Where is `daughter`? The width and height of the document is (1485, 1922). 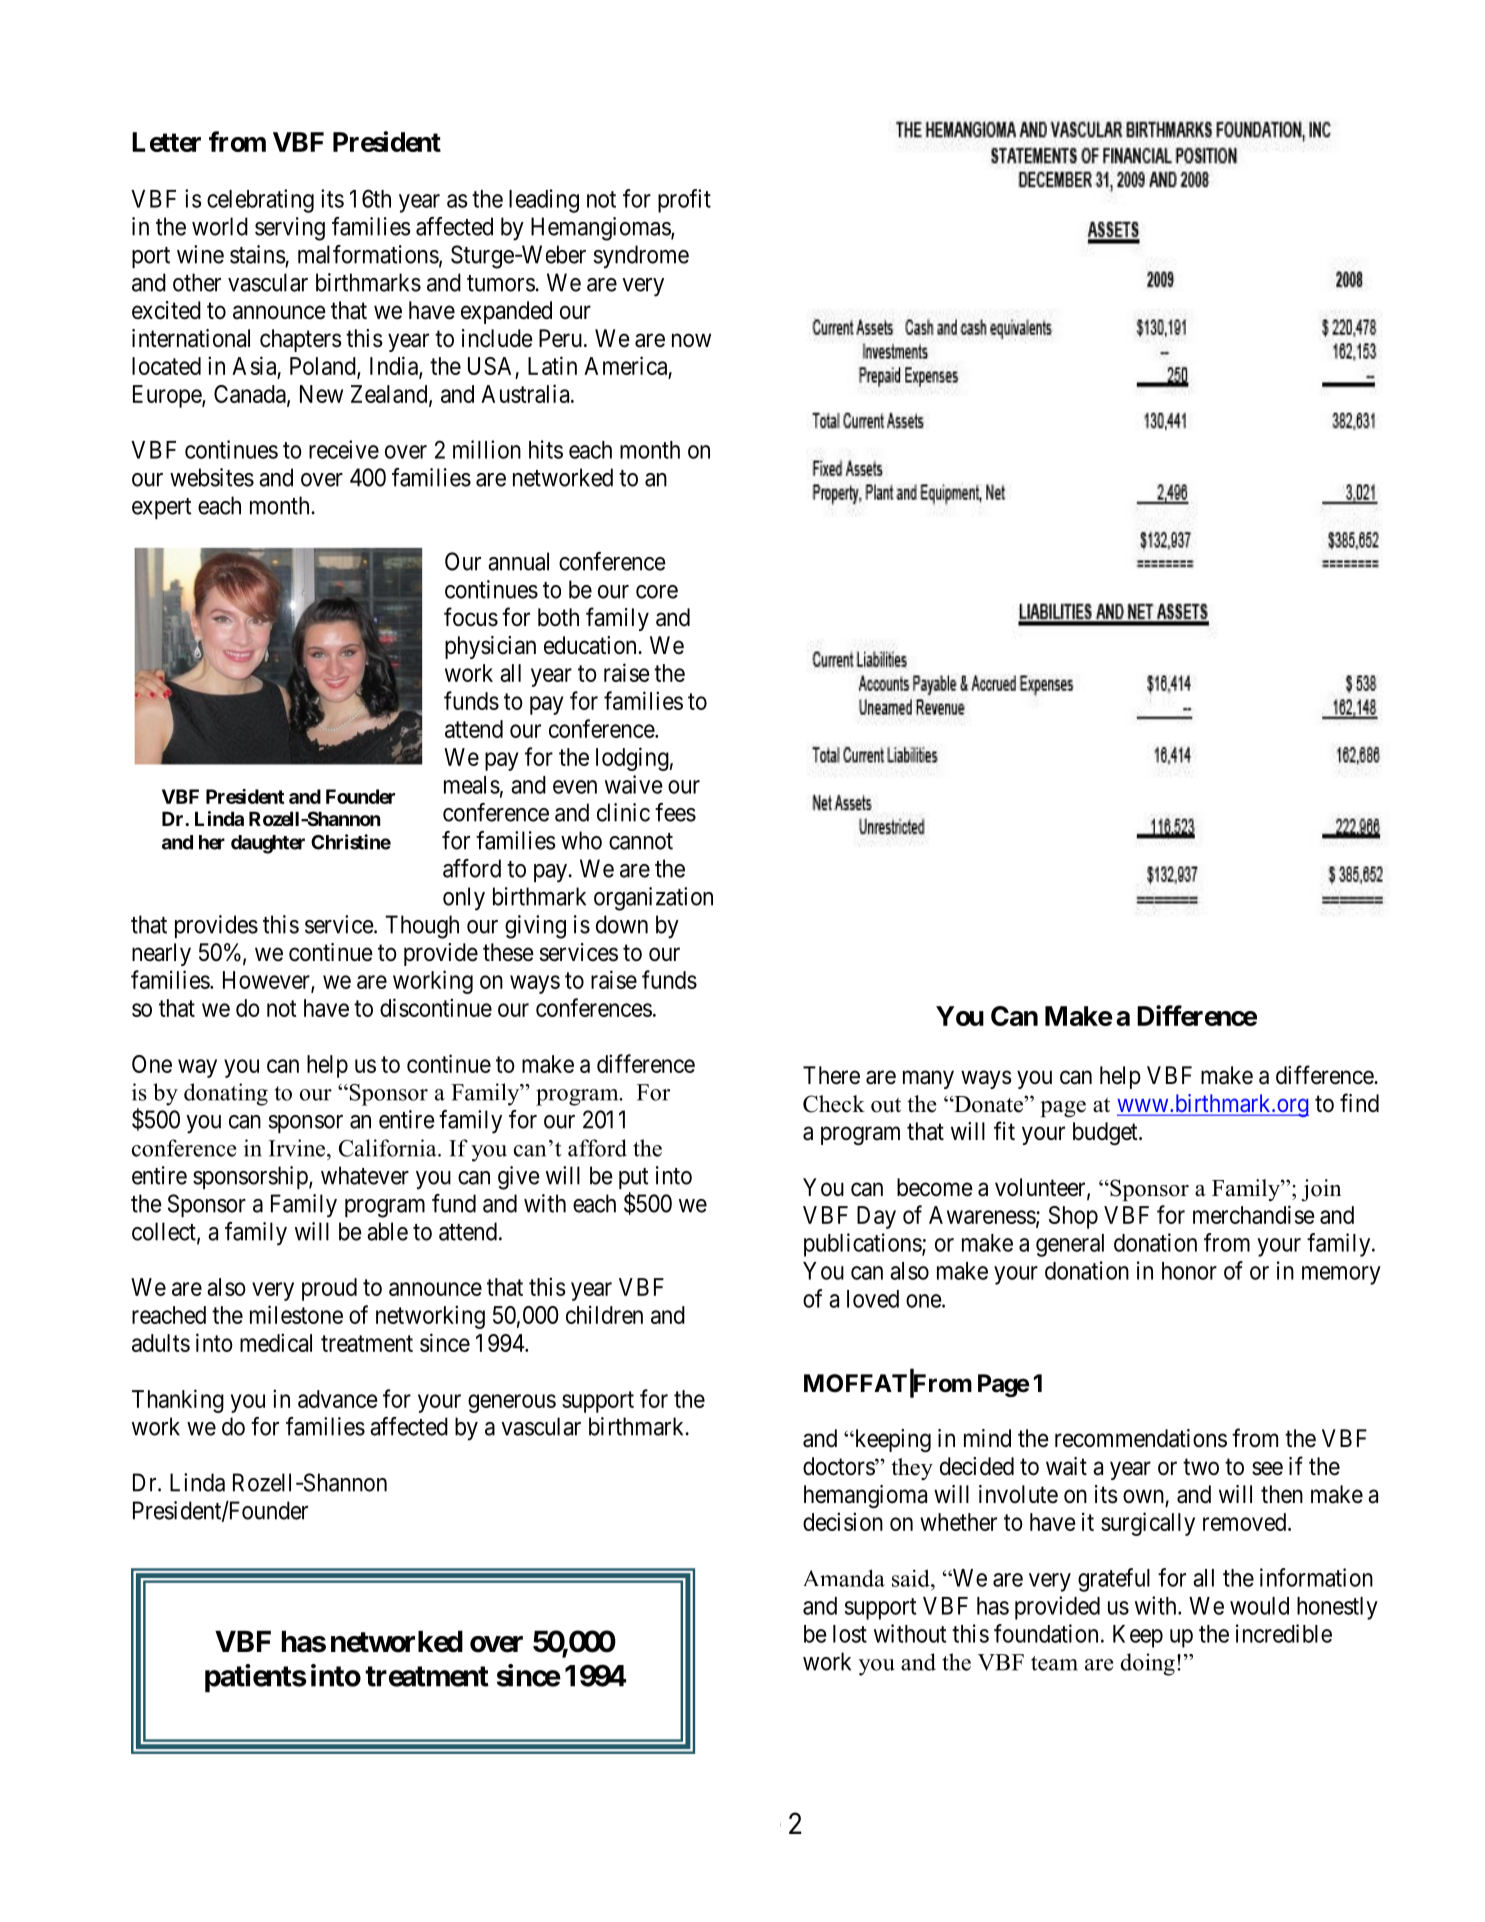
daughter is located at coordinates (268, 844).
